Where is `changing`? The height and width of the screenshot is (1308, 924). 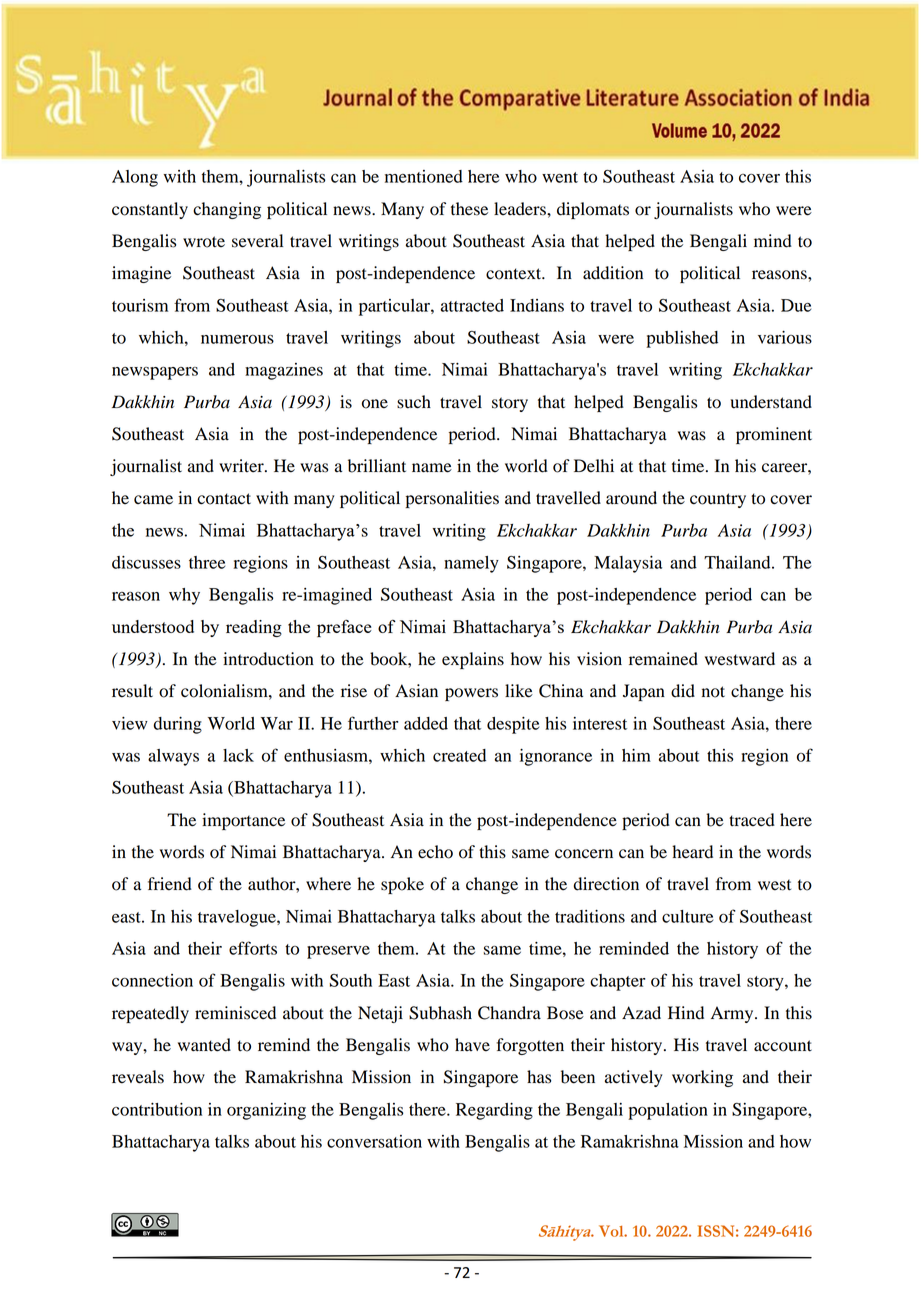 changing is located at coordinates (227, 210).
